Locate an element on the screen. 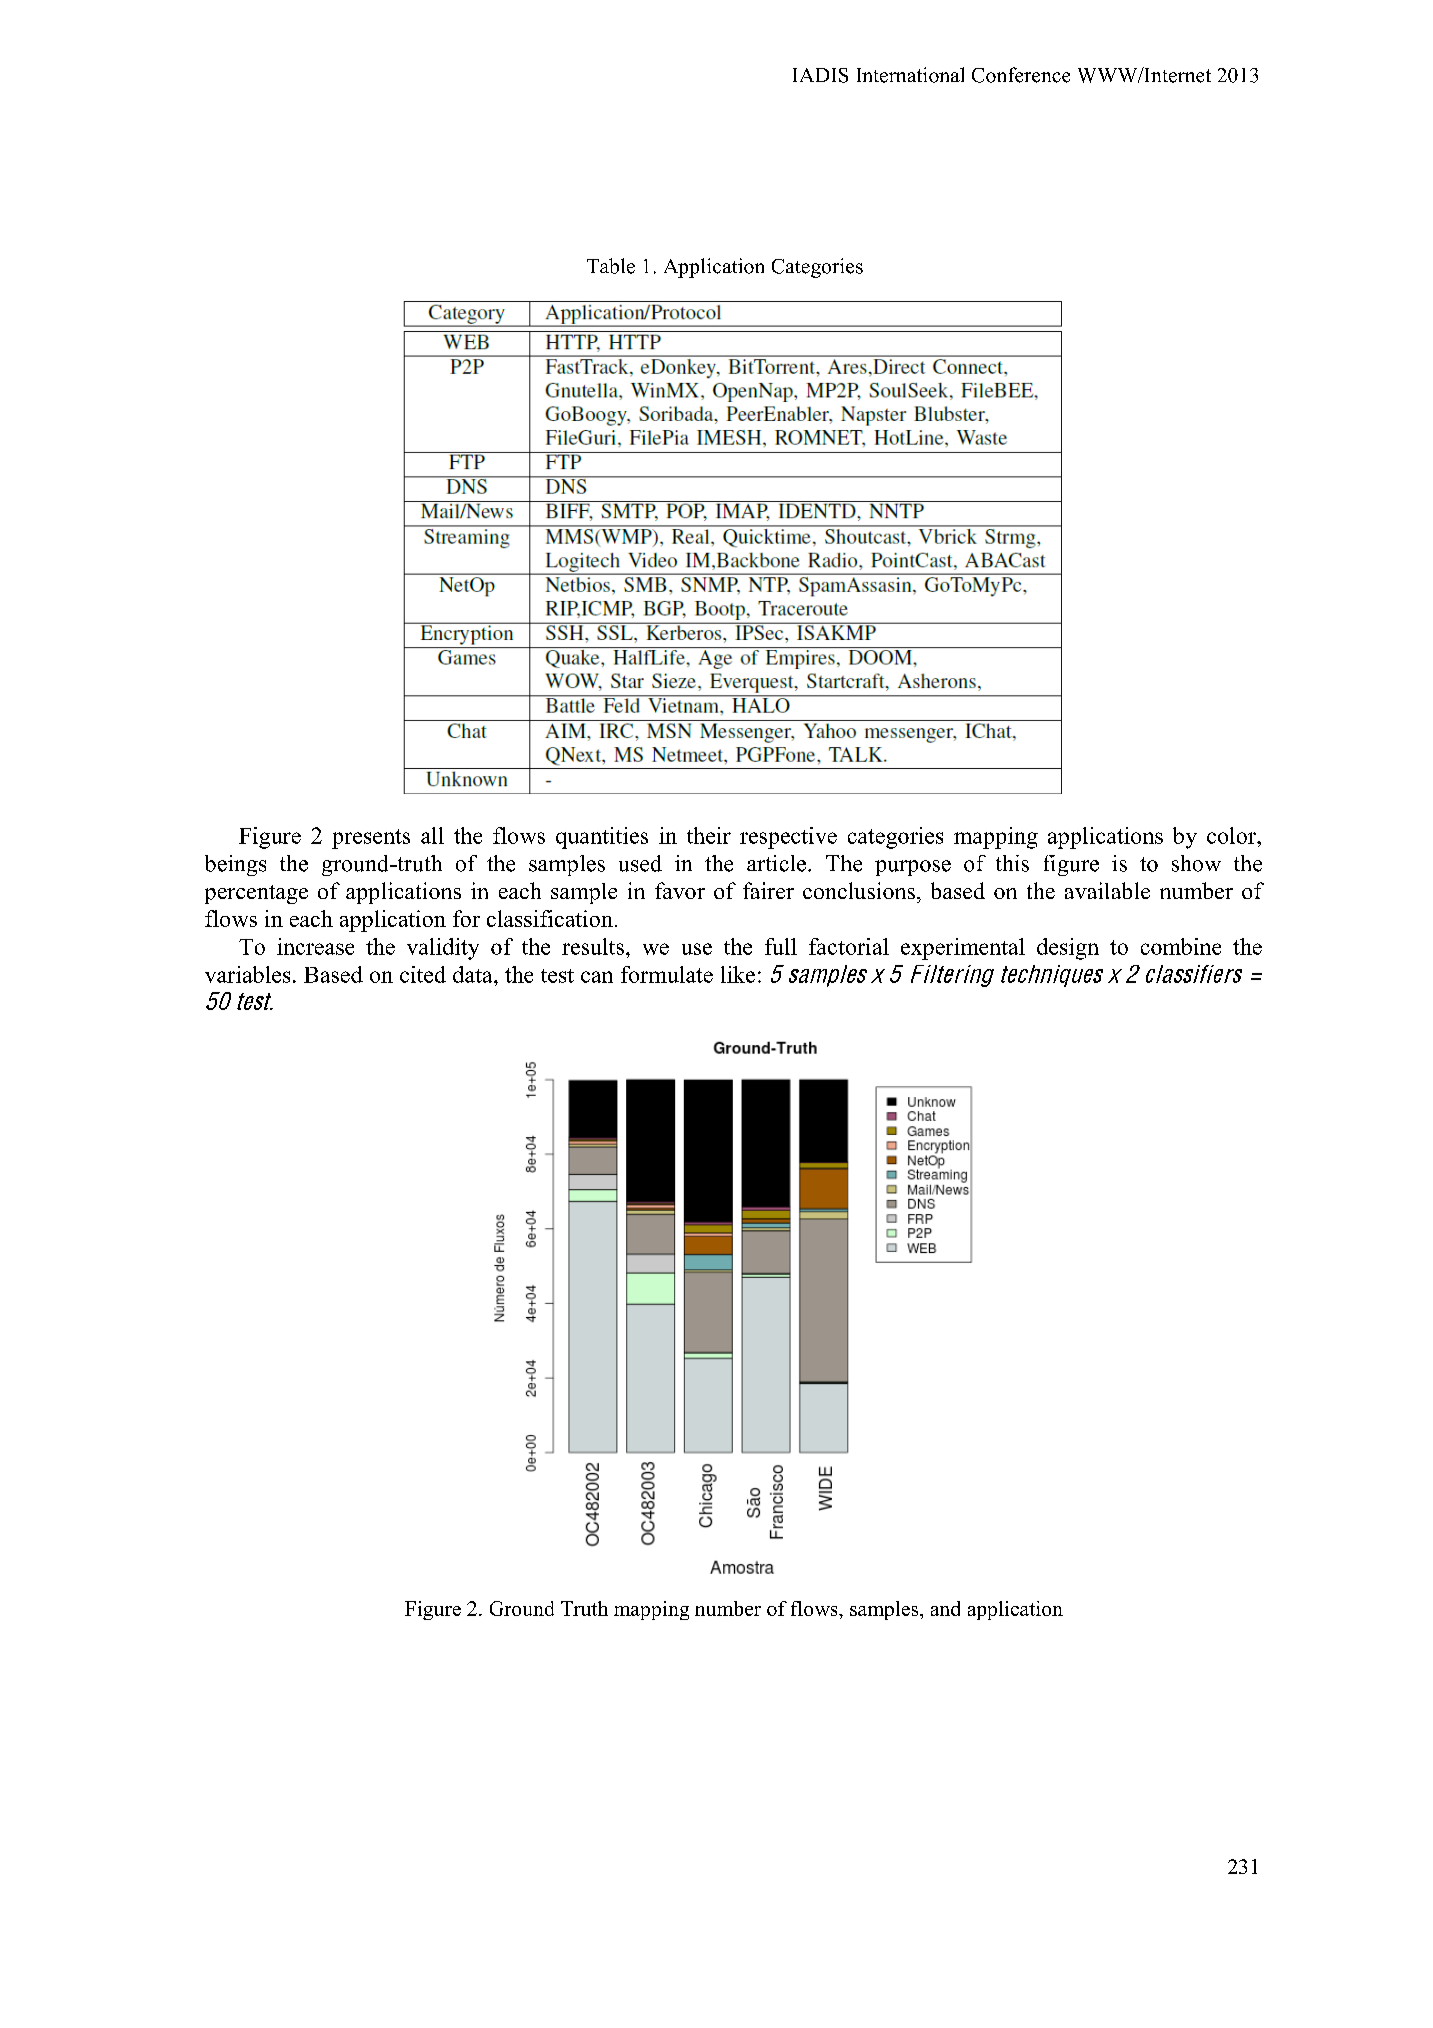  design is located at coordinates (1068, 949).
